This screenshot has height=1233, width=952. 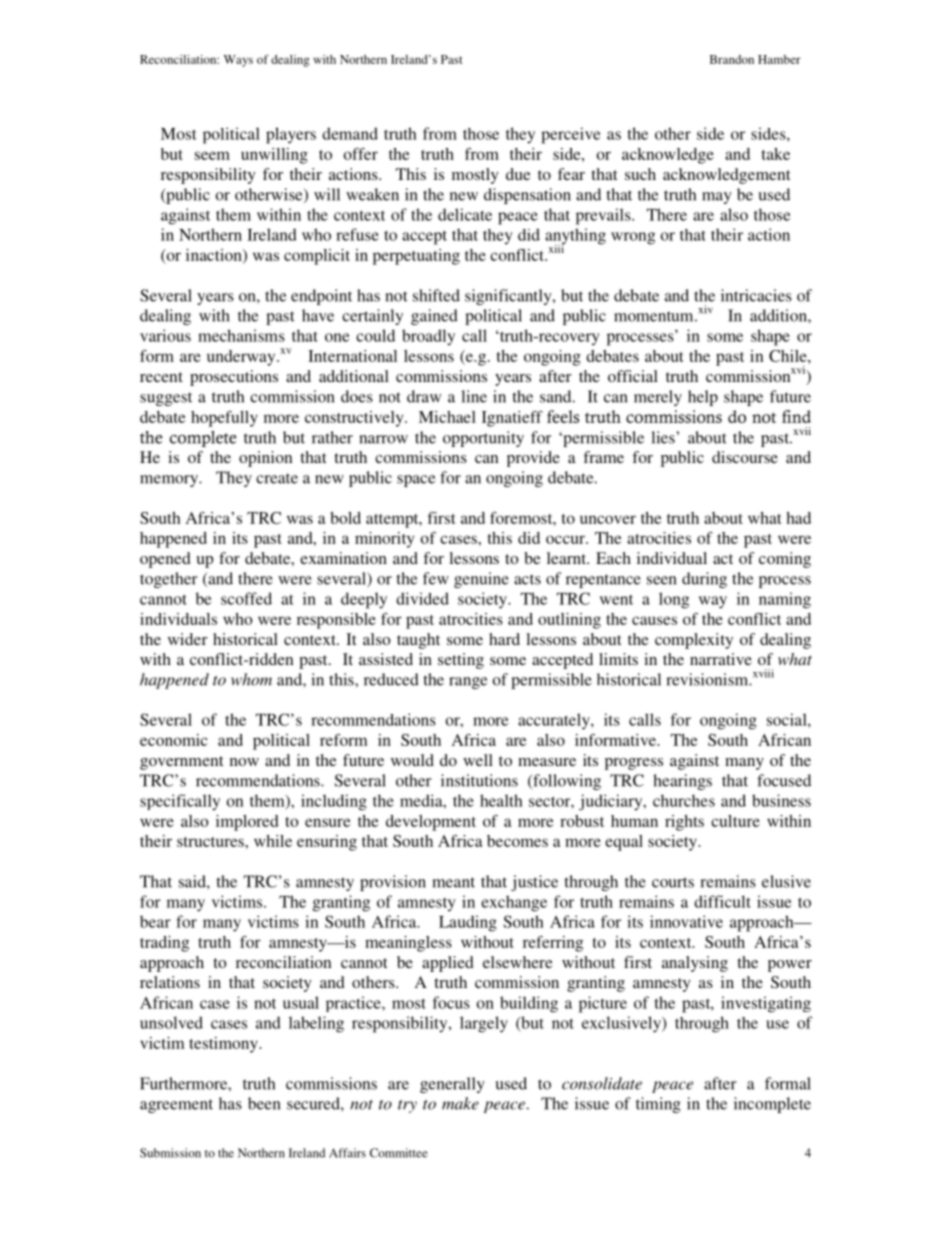 I want to click on shifted, so click(x=436, y=295).
